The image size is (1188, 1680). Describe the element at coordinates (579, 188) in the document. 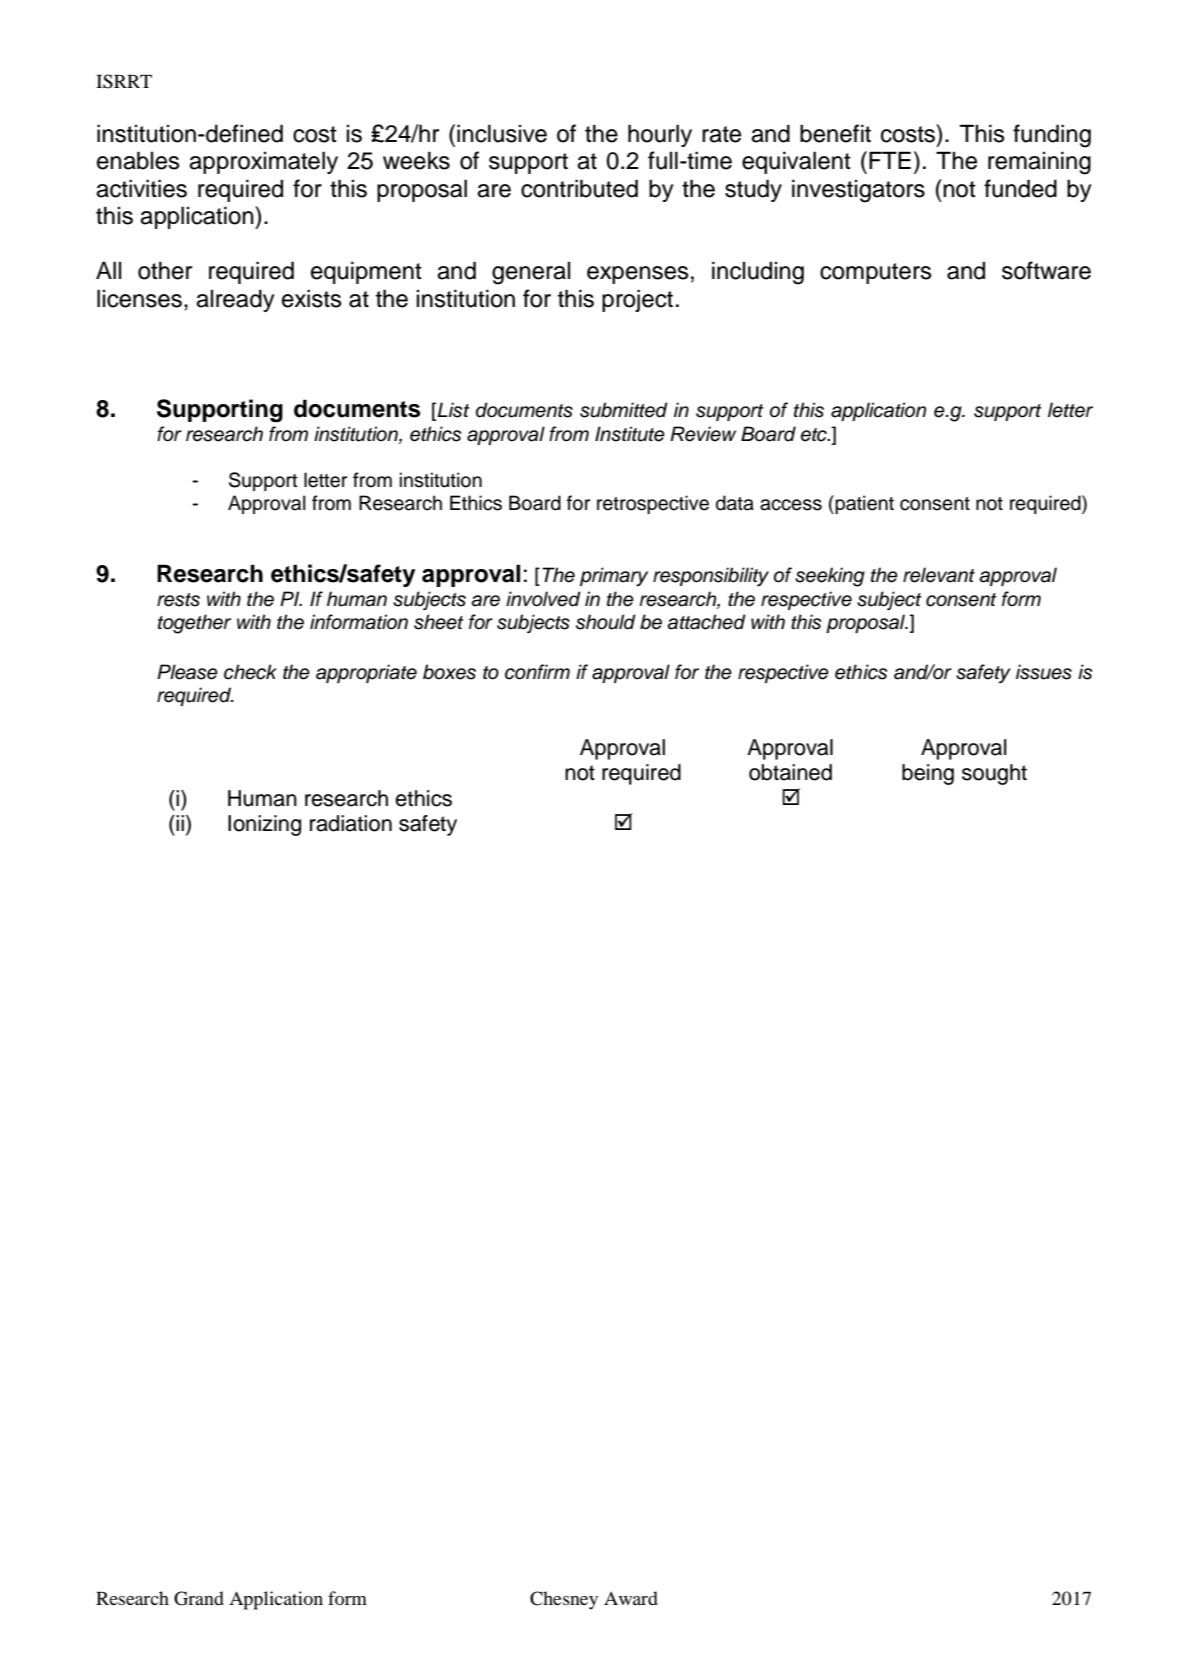

I see `contributed` at that location.
